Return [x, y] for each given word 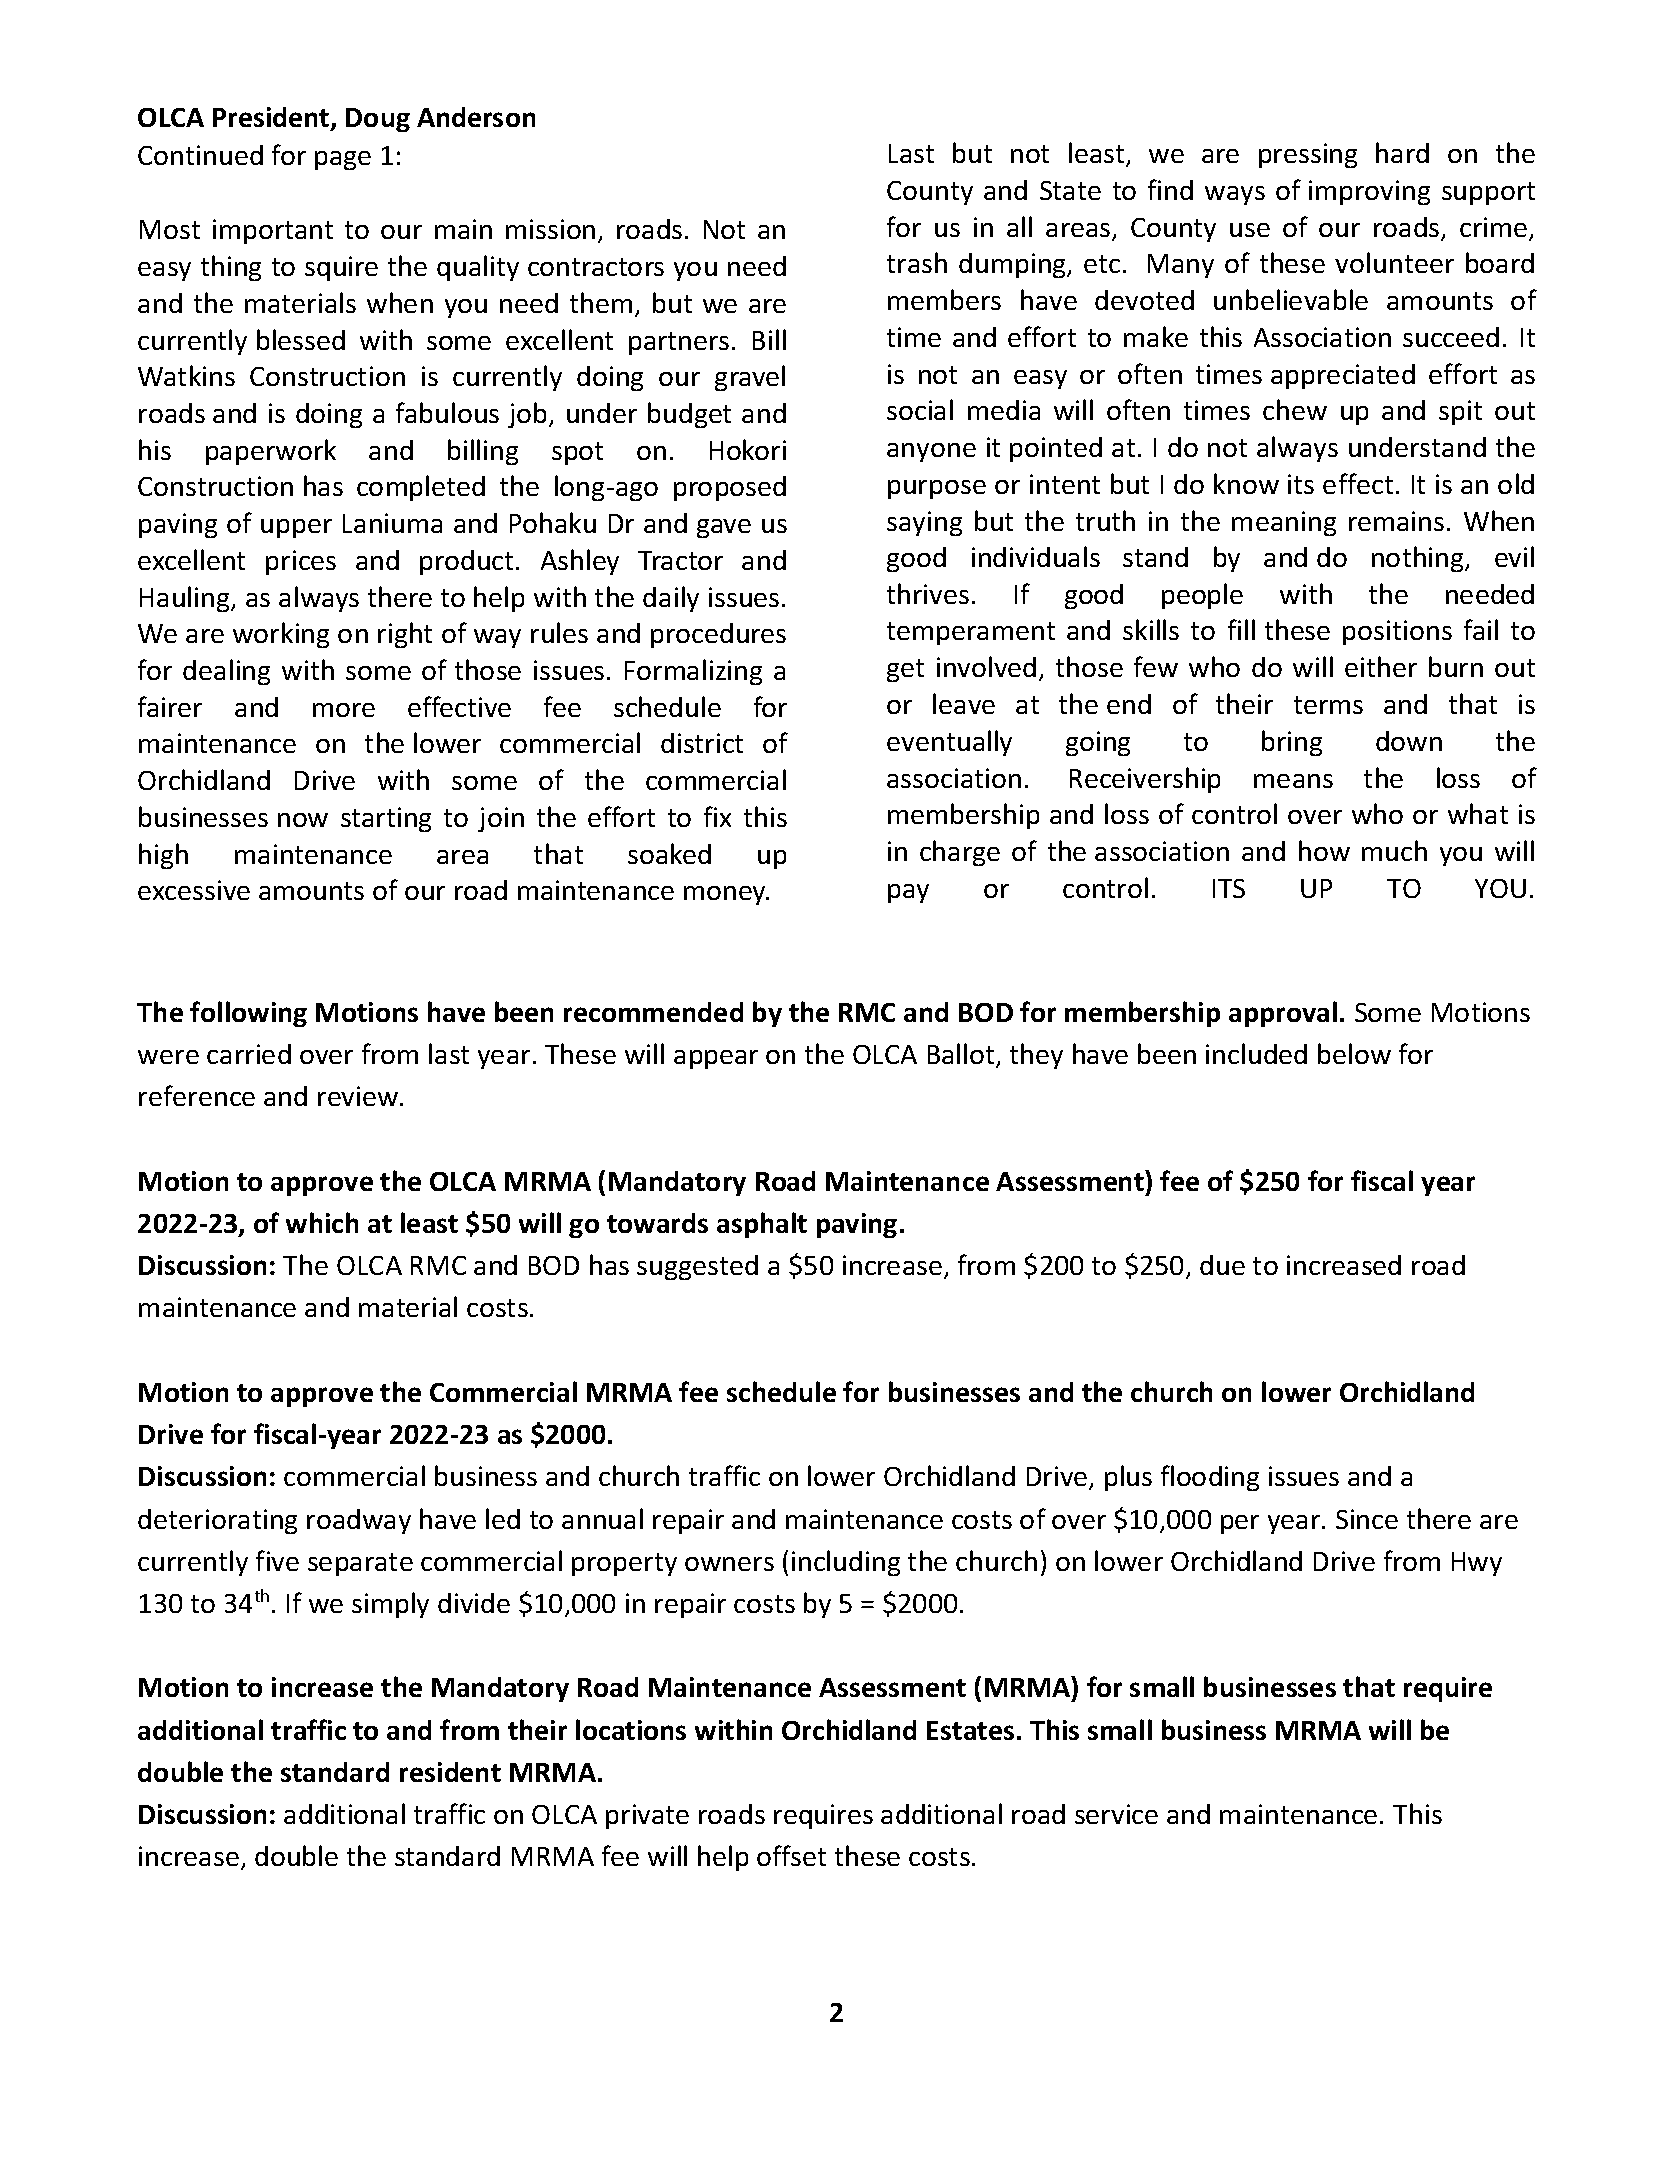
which [322, 1222]
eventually [949, 743]
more [344, 710]
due [1222, 1265]
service [1116, 1814]
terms [1328, 705]
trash [917, 262]
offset [791, 1855]
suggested [697, 1267]
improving [1369, 192]
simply [390, 1605]
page [343, 160]
